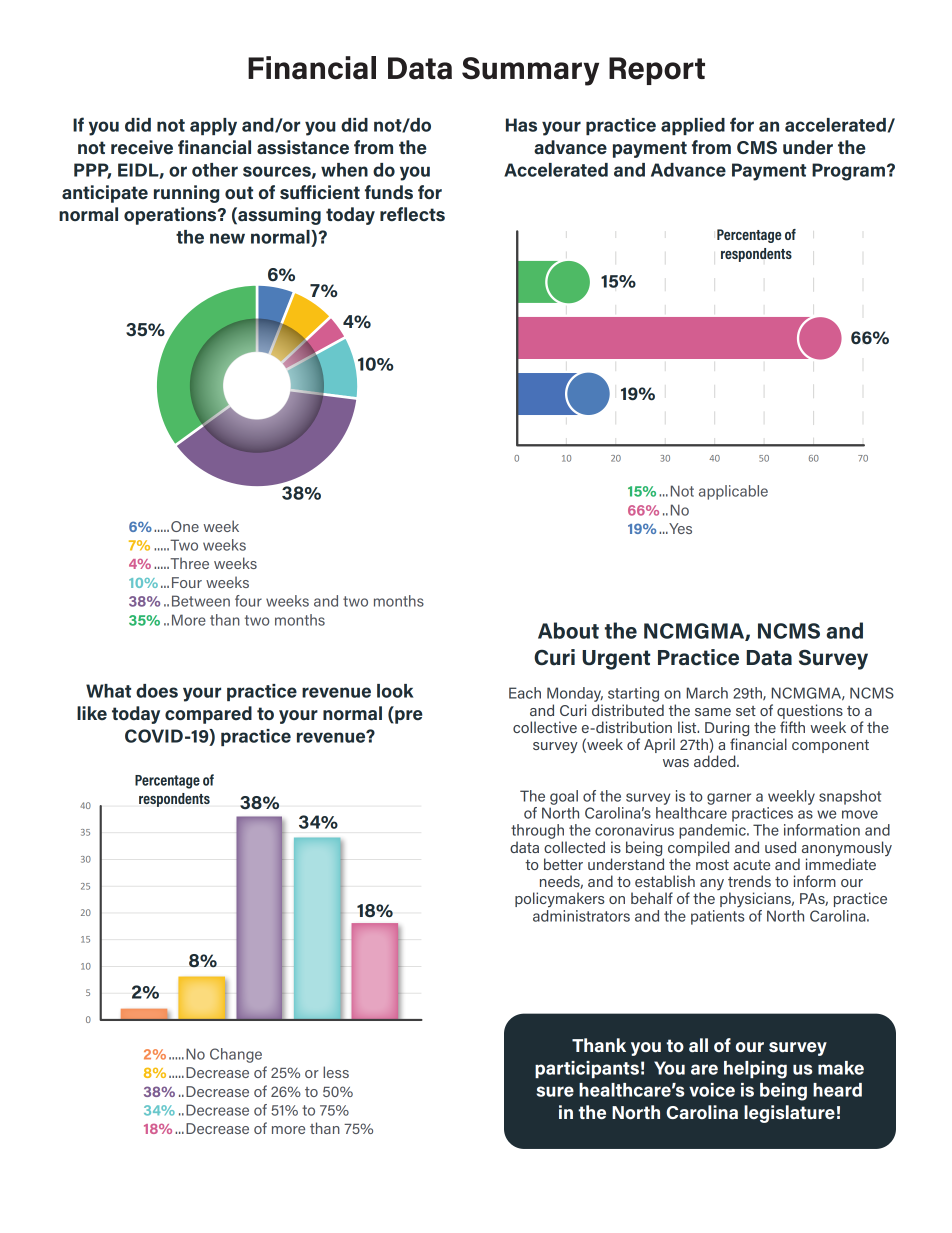 The image size is (952, 1233). What do you see at coordinates (521, 125) in the screenshot?
I see `Has` at bounding box center [521, 125].
